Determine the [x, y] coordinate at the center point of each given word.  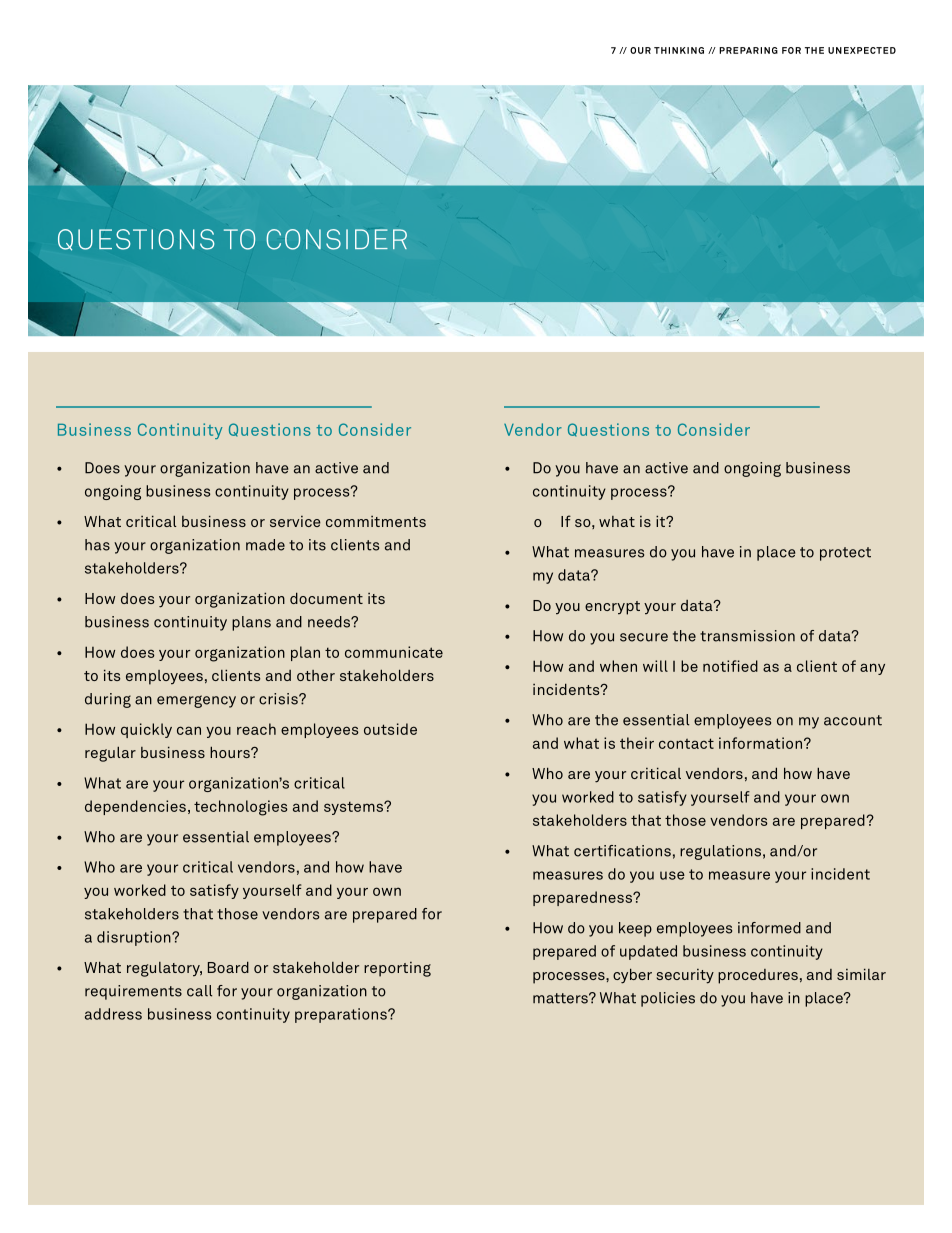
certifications [622, 851]
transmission [747, 636]
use [672, 875]
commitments [376, 521]
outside [390, 729]
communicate [394, 652]
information [760, 743]
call [199, 991]
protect [845, 554]
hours [231, 752]
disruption [135, 938]
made [265, 545]
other [316, 675]
